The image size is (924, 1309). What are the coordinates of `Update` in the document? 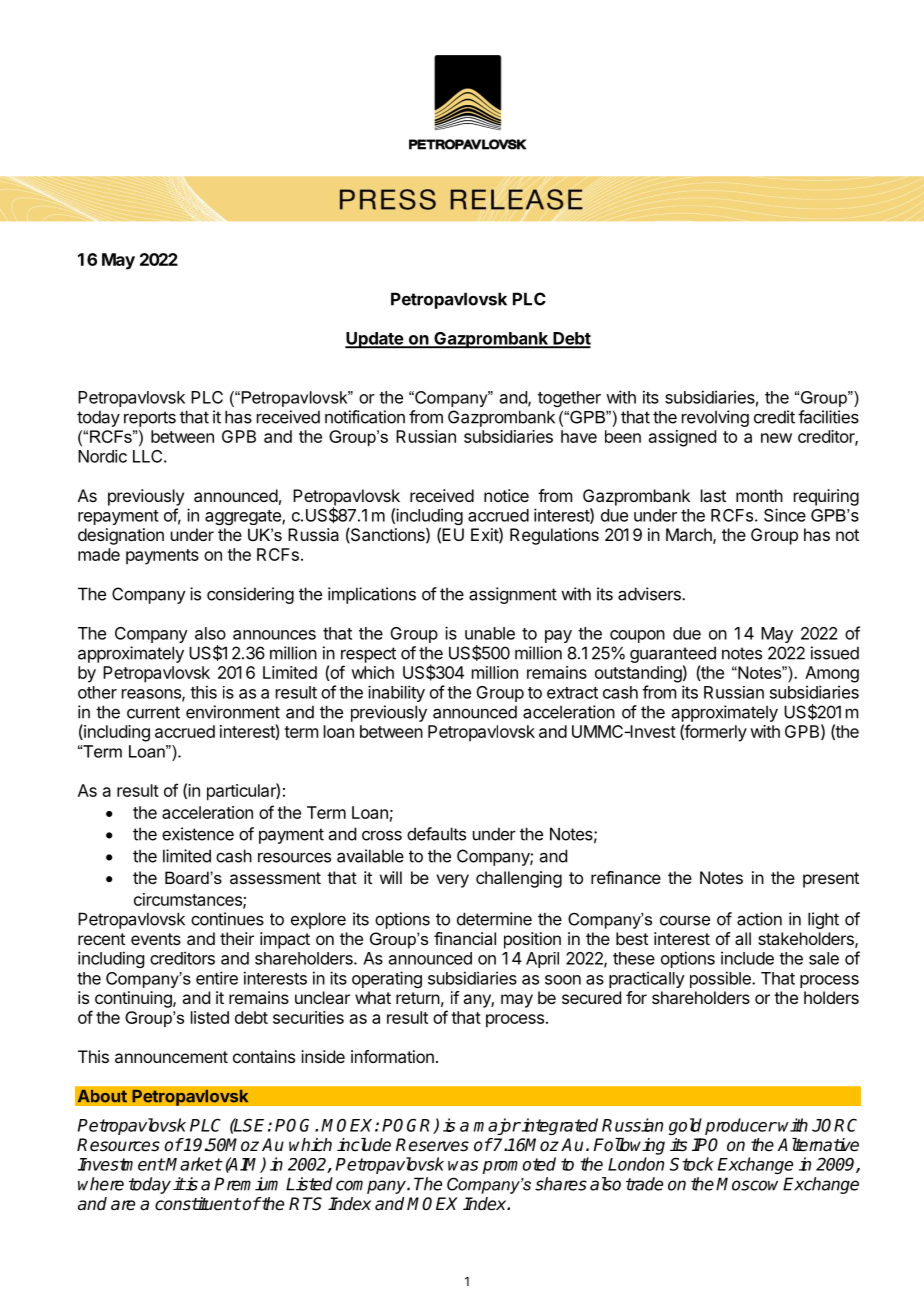 It's located at (375, 340).
